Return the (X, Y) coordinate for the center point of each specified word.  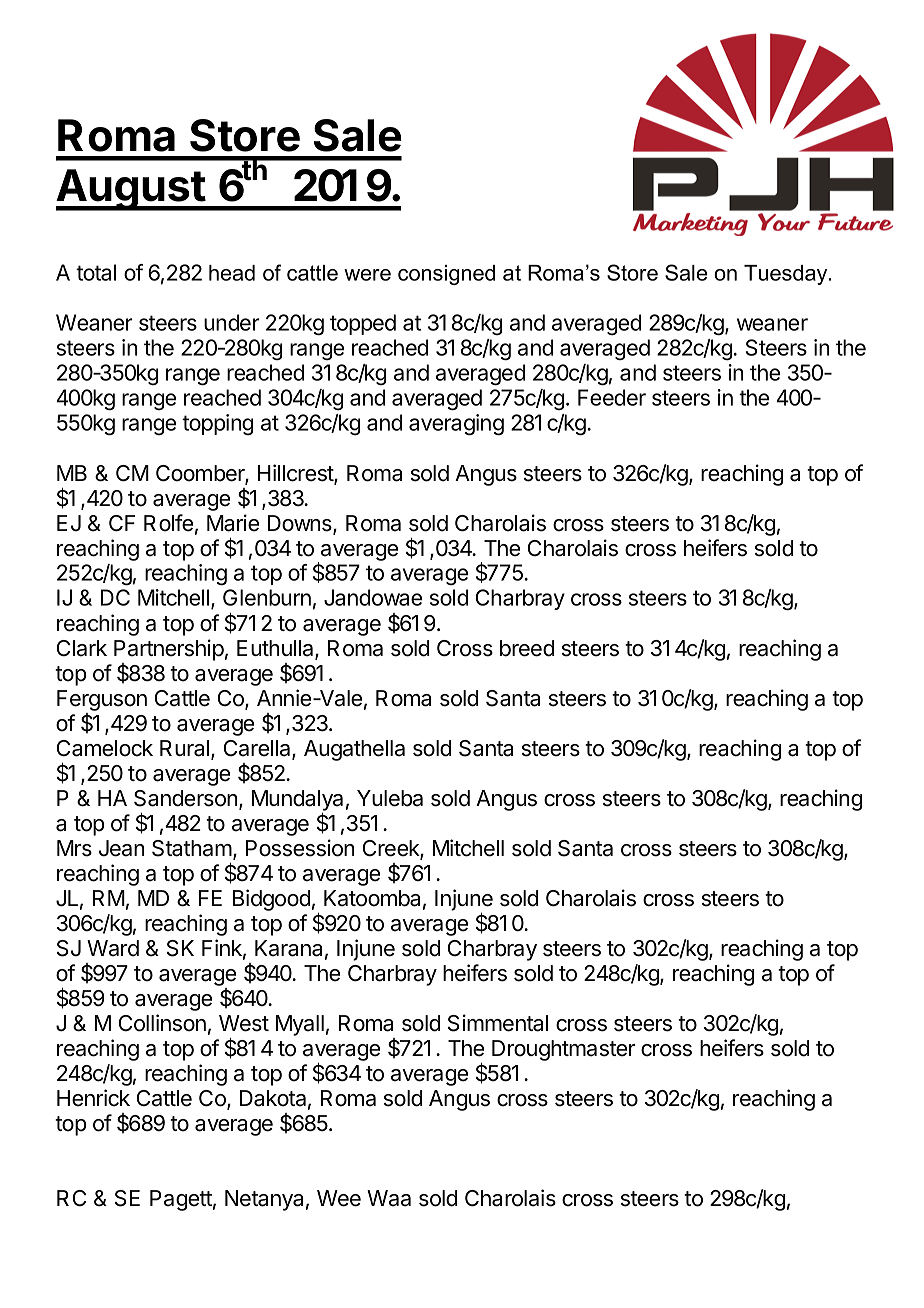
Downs (301, 524)
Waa (389, 1198)
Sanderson (186, 798)
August (131, 190)
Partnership (169, 650)
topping (217, 424)
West (244, 1023)
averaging (456, 424)
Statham (193, 849)
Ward (113, 948)
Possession (300, 848)
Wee (339, 1198)
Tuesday (787, 275)
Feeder (612, 397)
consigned (446, 275)
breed (527, 648)
